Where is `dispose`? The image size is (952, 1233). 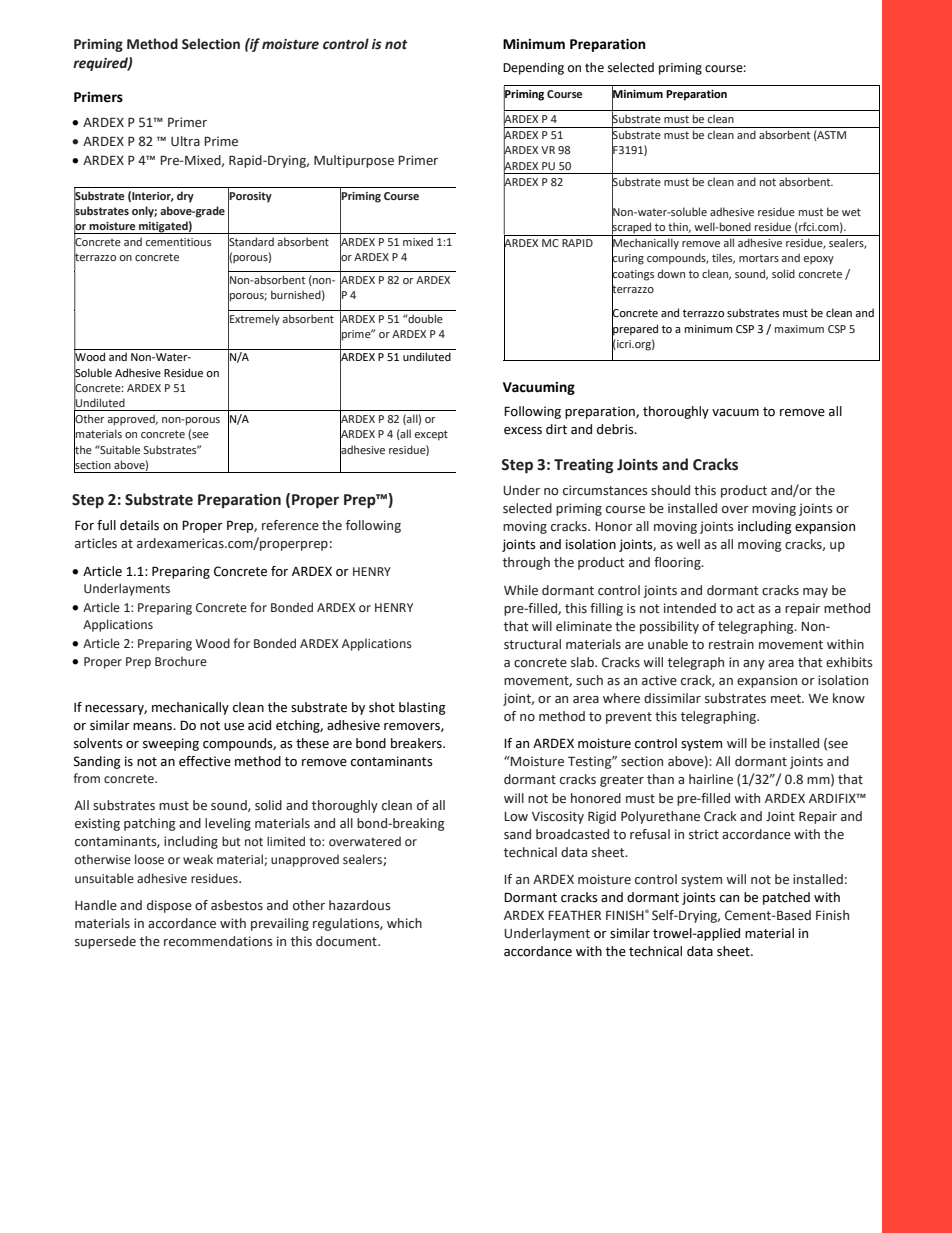
dispose is located at coordinates (169, 906).
